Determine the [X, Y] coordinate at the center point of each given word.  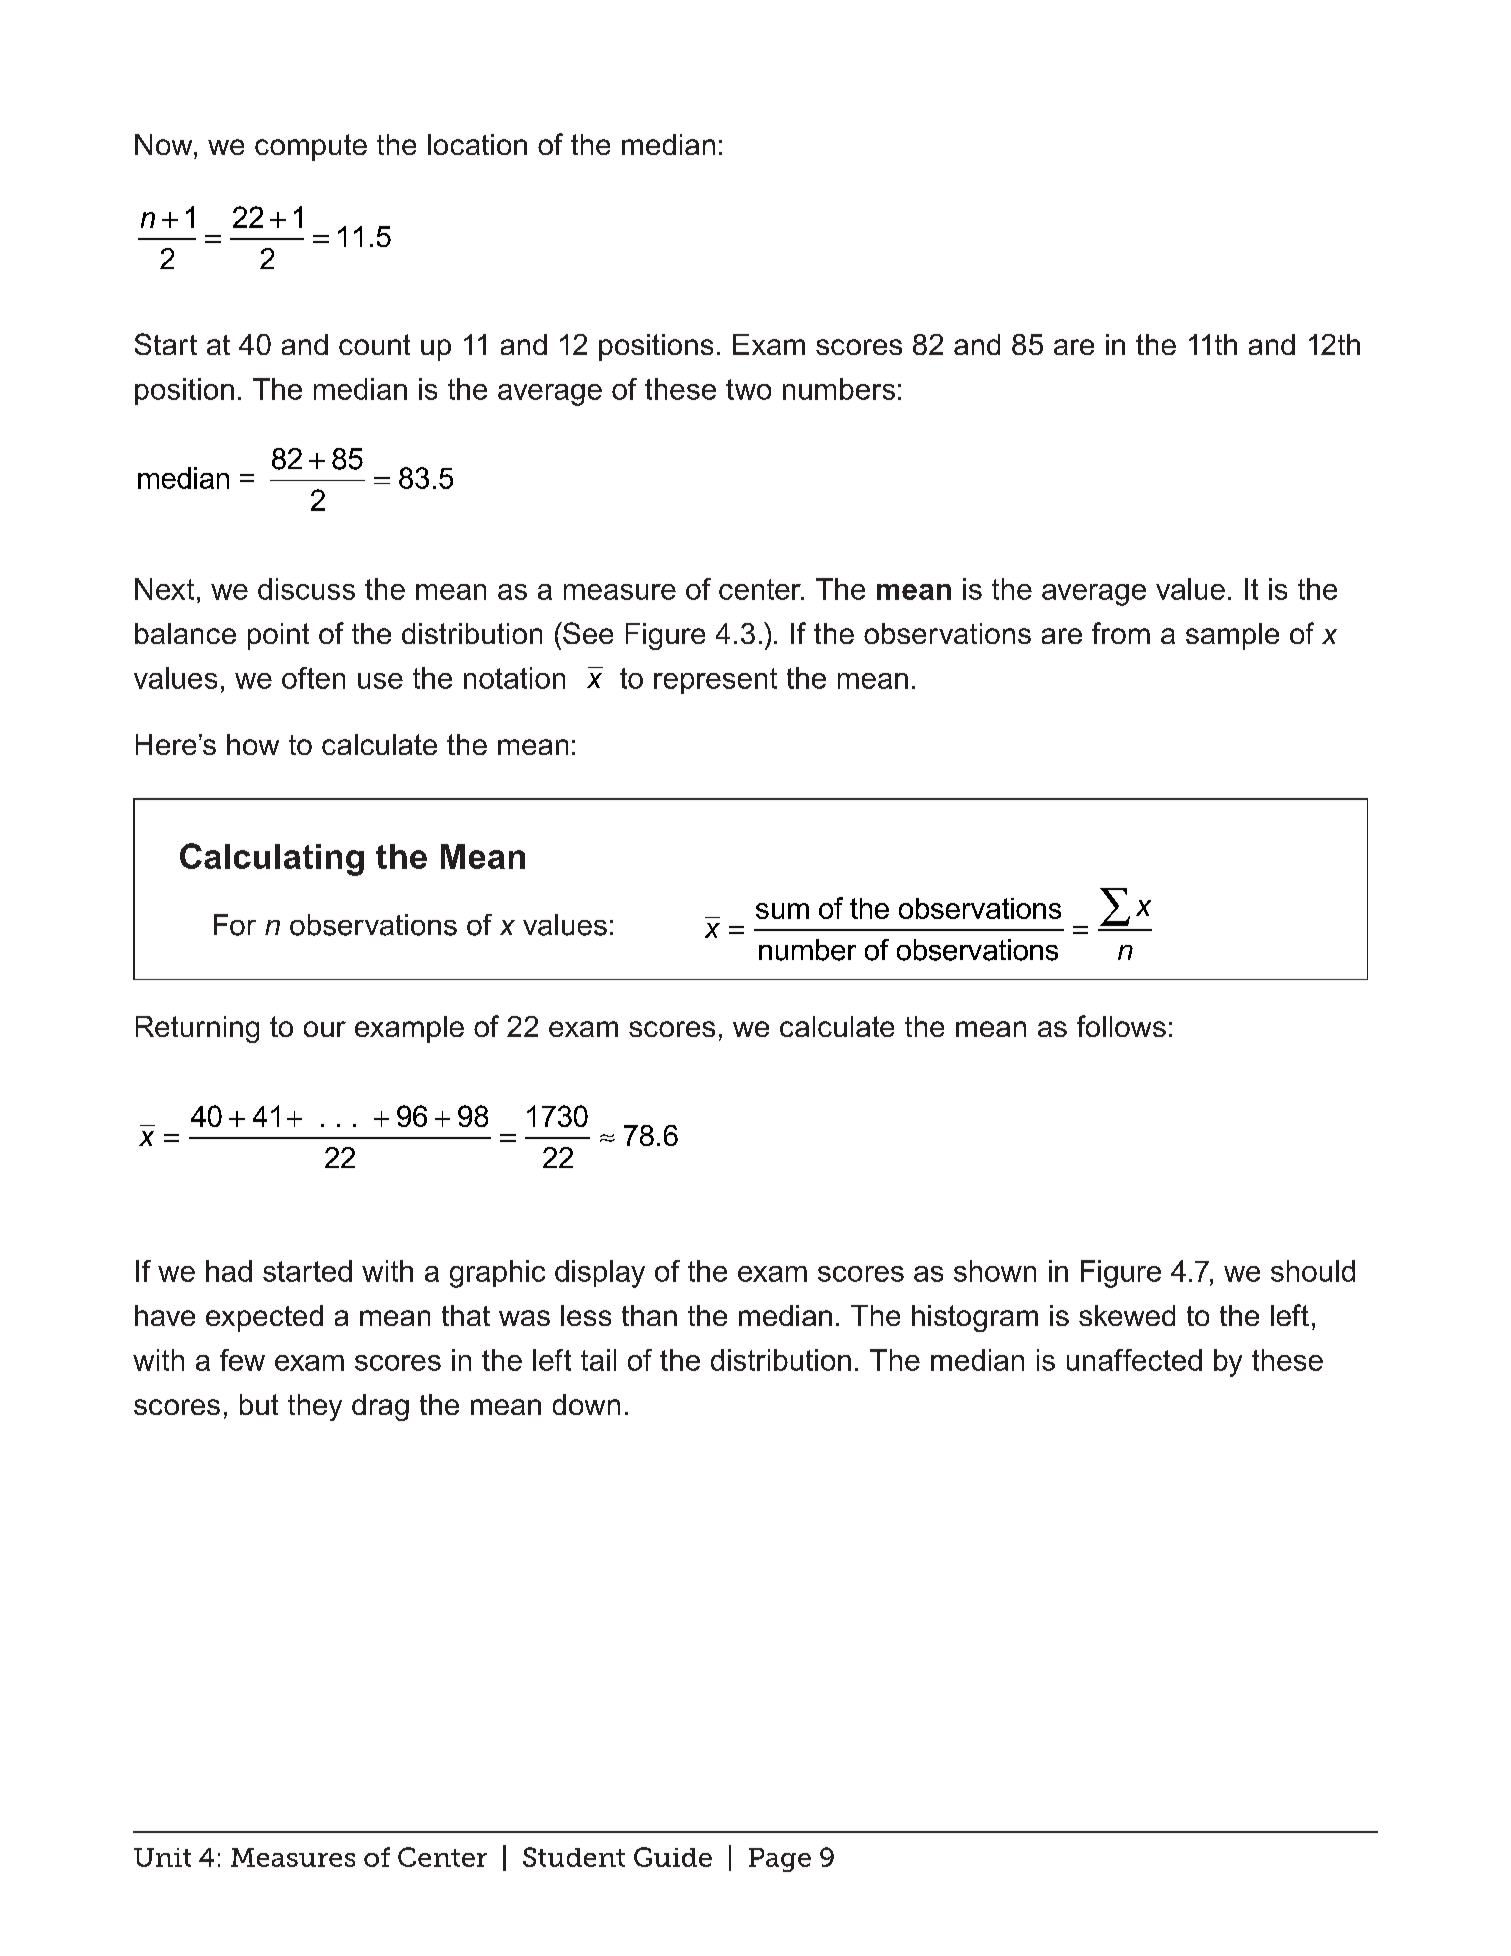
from [1121, 633]
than [649, 1315]
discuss [306, 589]
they [315, 1407]
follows [1121, 1026]
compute [311, 147]
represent [715, 681]
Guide [673, 1857]
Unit [162, 1857]
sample [1232, 636]
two [748, 389]
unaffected [1134, 1360]
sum [782, 911]
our [325, 1029]
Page [780, 1860]
